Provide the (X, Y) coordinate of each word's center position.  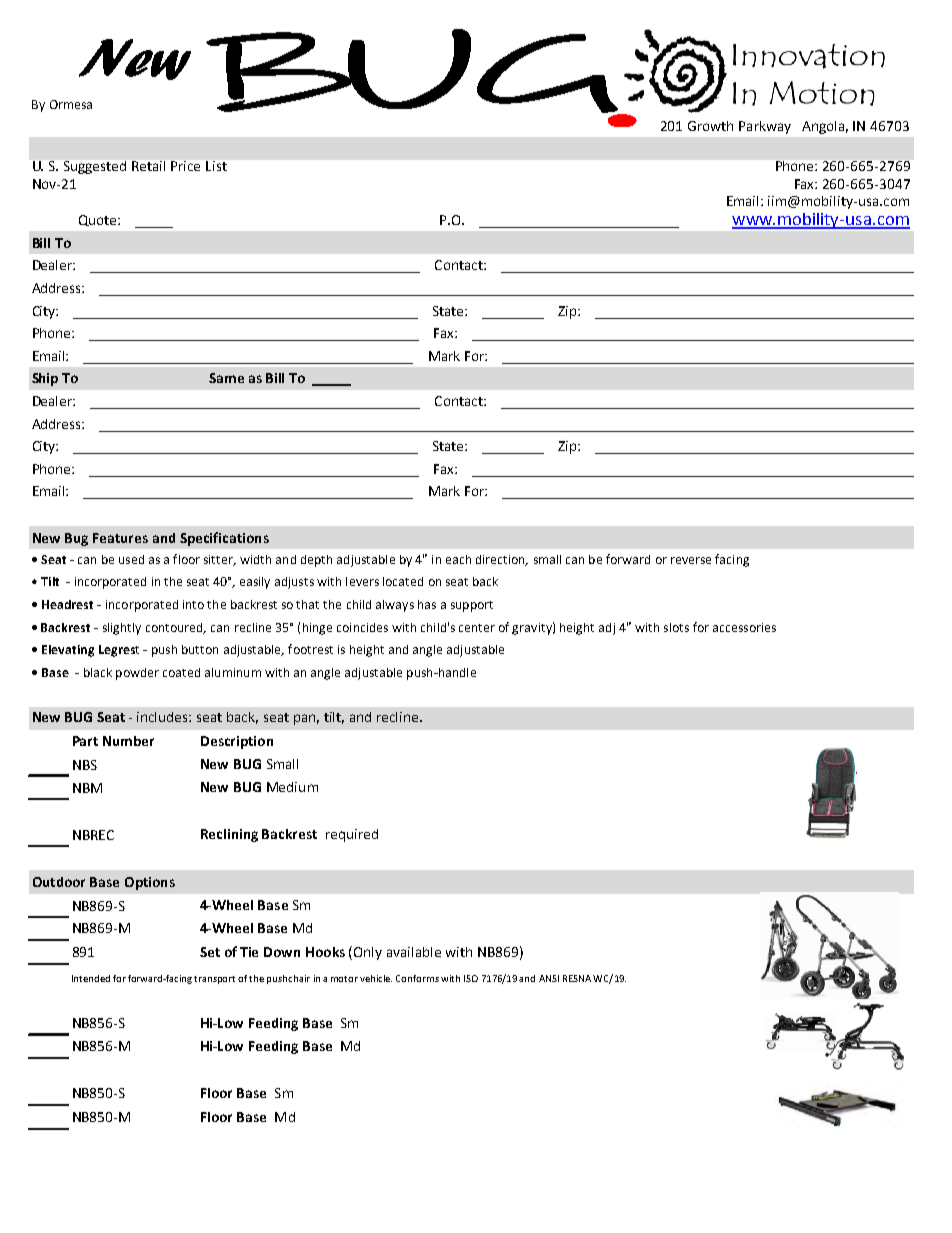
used (131, 559)
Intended (91, 978)
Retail (148, 166)
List (216, 166)
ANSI (549, 978)
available (414, 952)
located (403, 581)
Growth (710, 126)
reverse (691, 560)
